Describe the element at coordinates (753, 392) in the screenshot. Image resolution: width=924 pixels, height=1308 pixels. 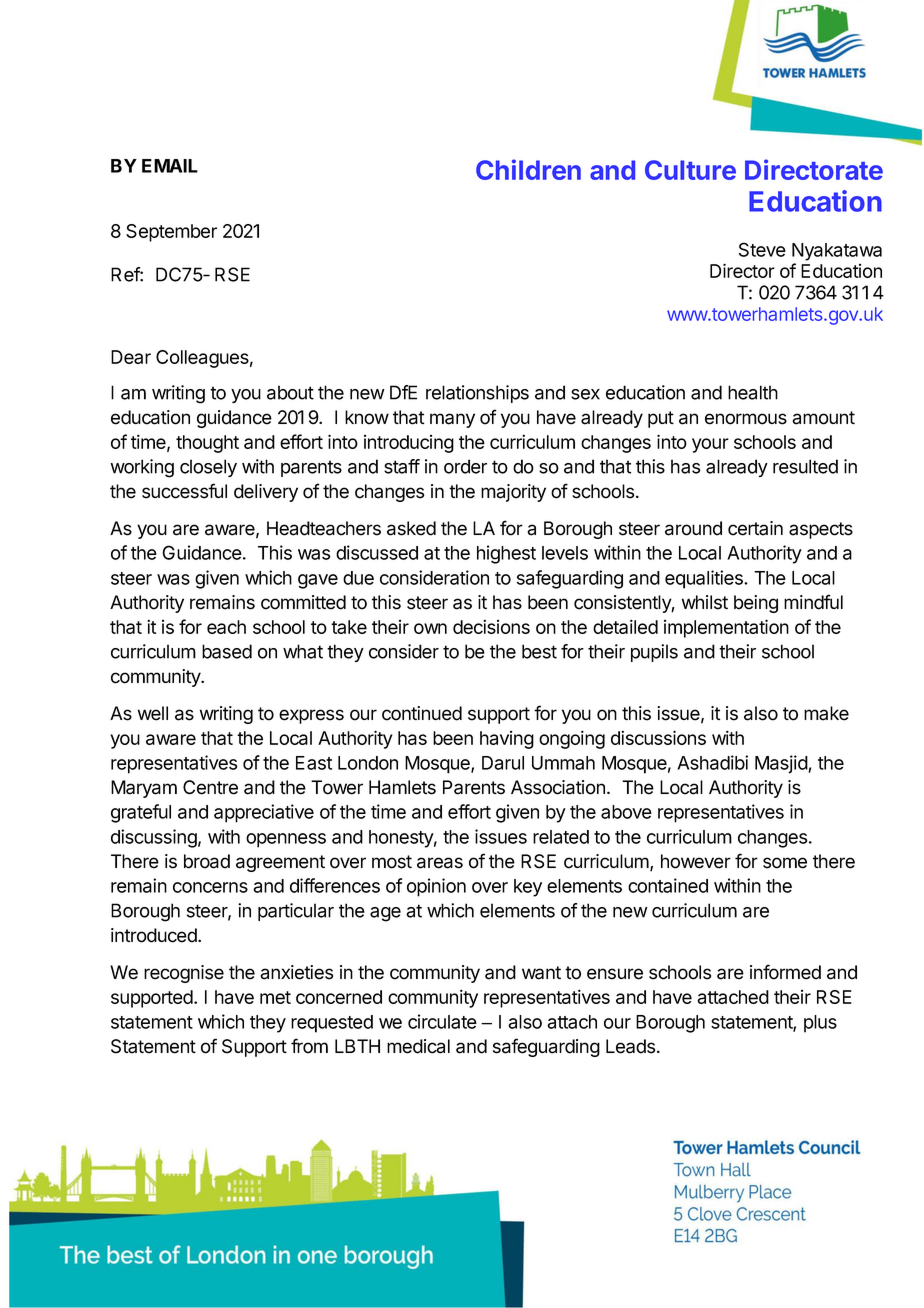
I see `health` at that location.
